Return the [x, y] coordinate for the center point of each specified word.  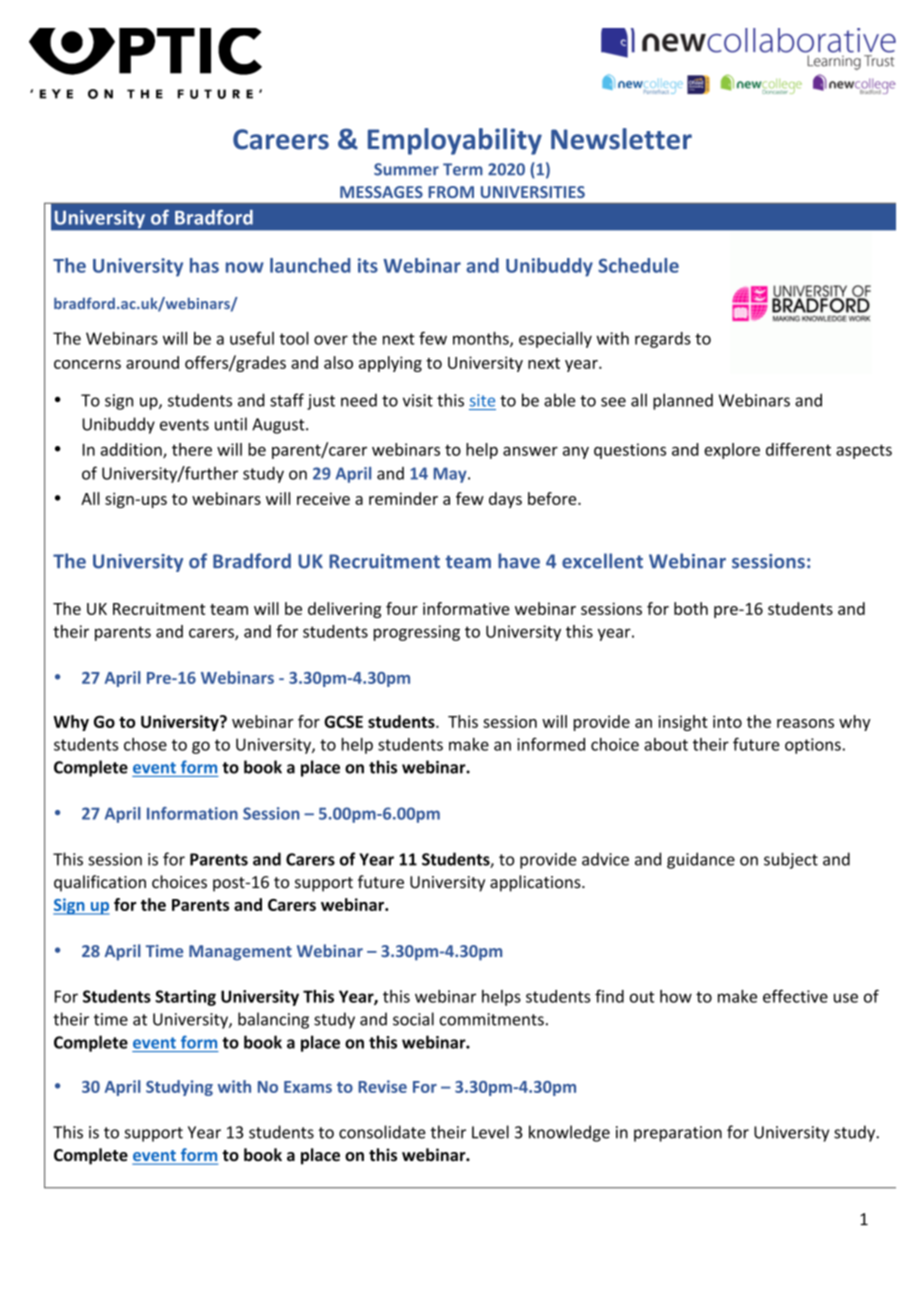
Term [463, 169]
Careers [281, 139]
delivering [344, 610]
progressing [417, 633]
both [691, 608]
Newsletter [621, 139]
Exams [308, 1087]
